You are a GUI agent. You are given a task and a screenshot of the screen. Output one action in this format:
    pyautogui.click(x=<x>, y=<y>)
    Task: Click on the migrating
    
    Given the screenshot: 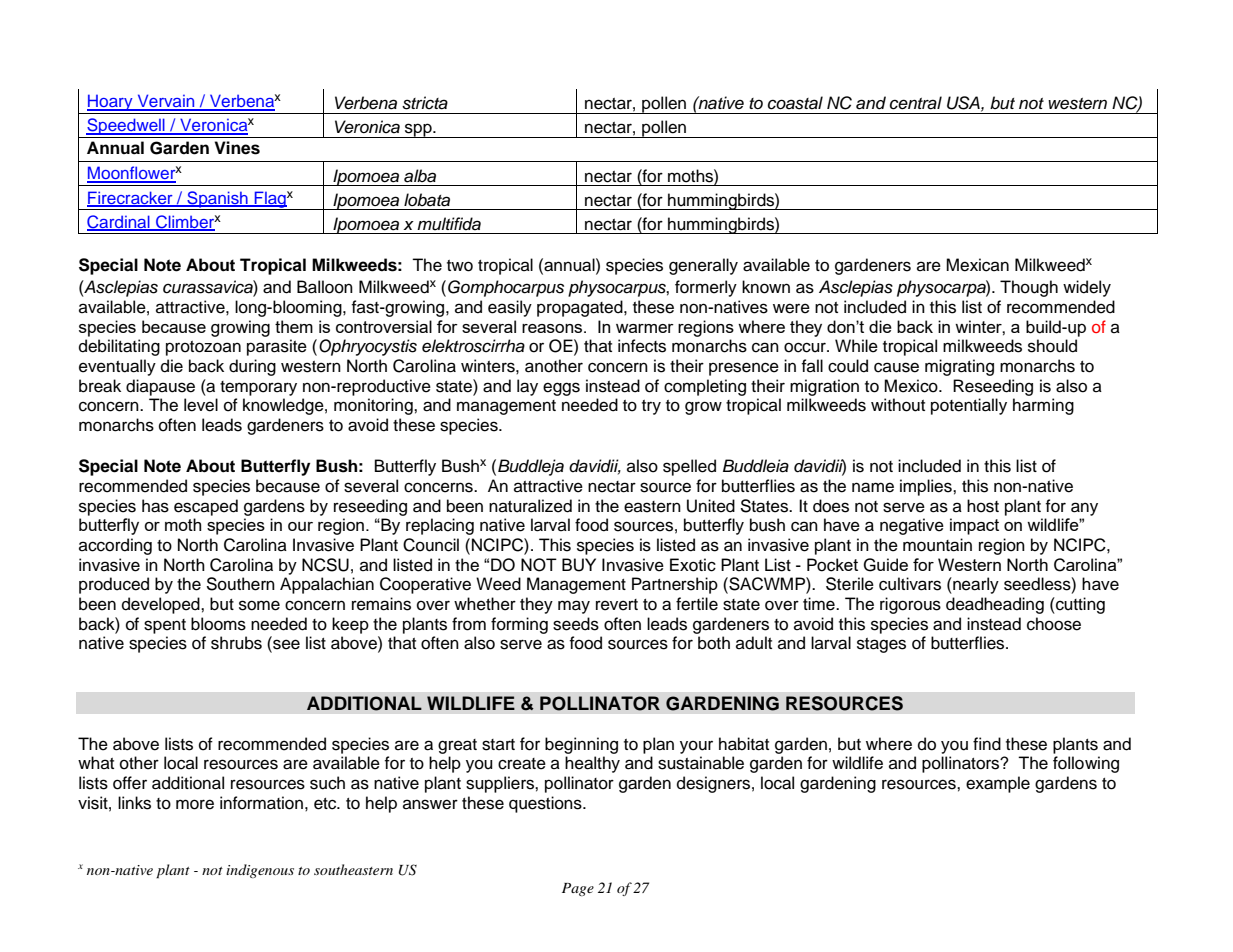 What is the action you would take?
    pyautogui.click(x=959, y=367)
